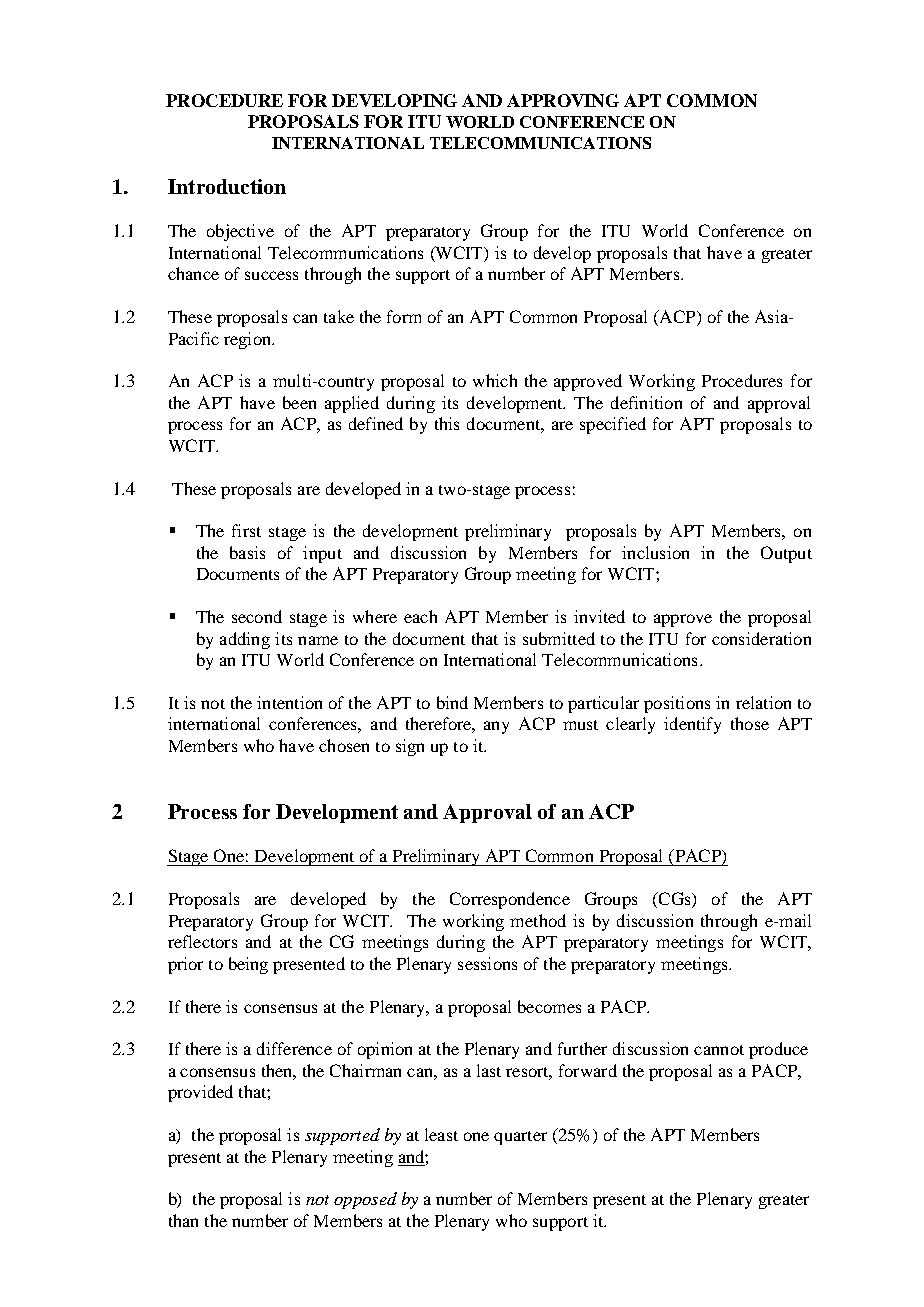 Image resolution: width=924 pixels, height=1307 pixels. I want to click on identify, so click(692, 725).
